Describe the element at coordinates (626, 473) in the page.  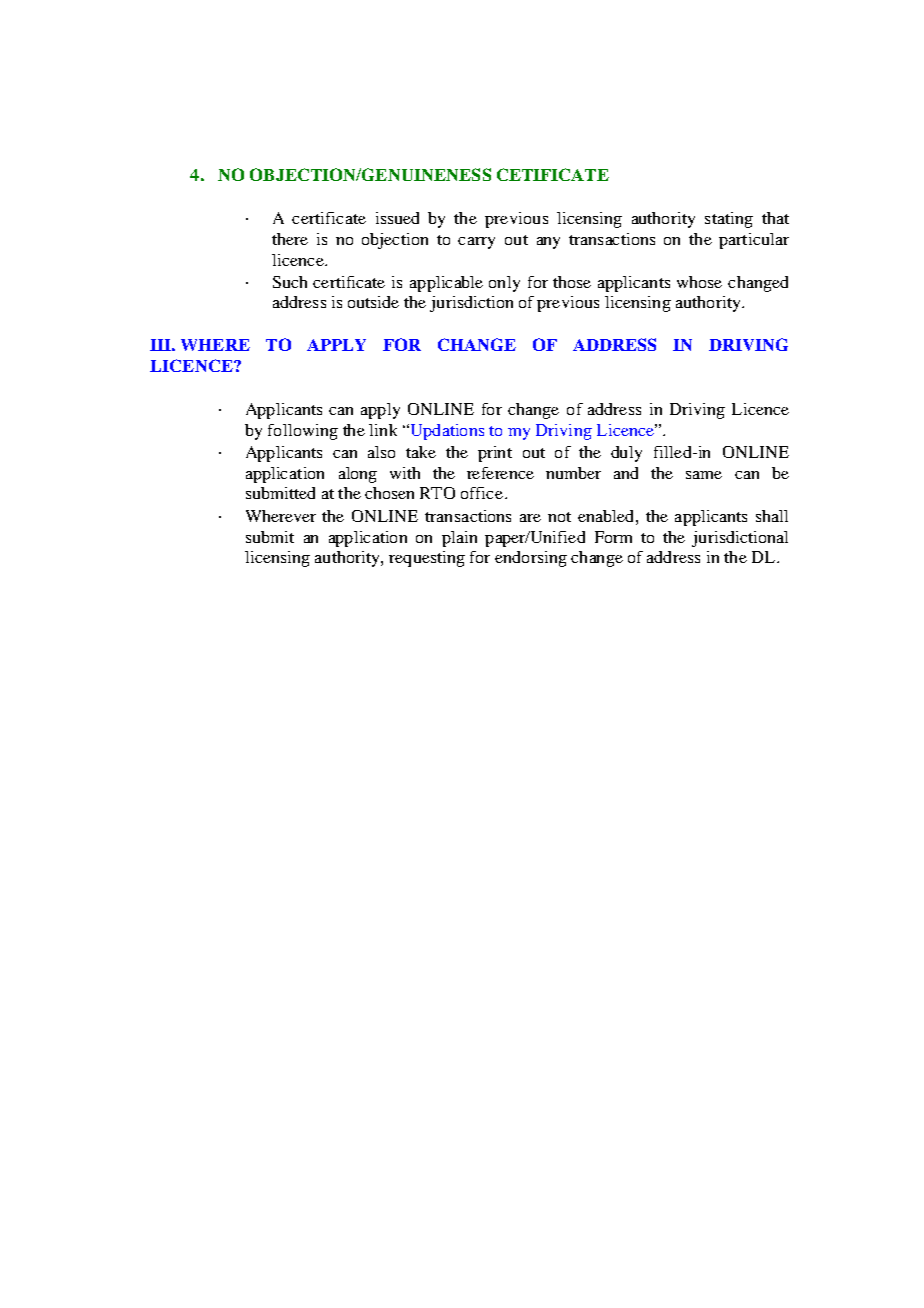
I see `and` at that location.
